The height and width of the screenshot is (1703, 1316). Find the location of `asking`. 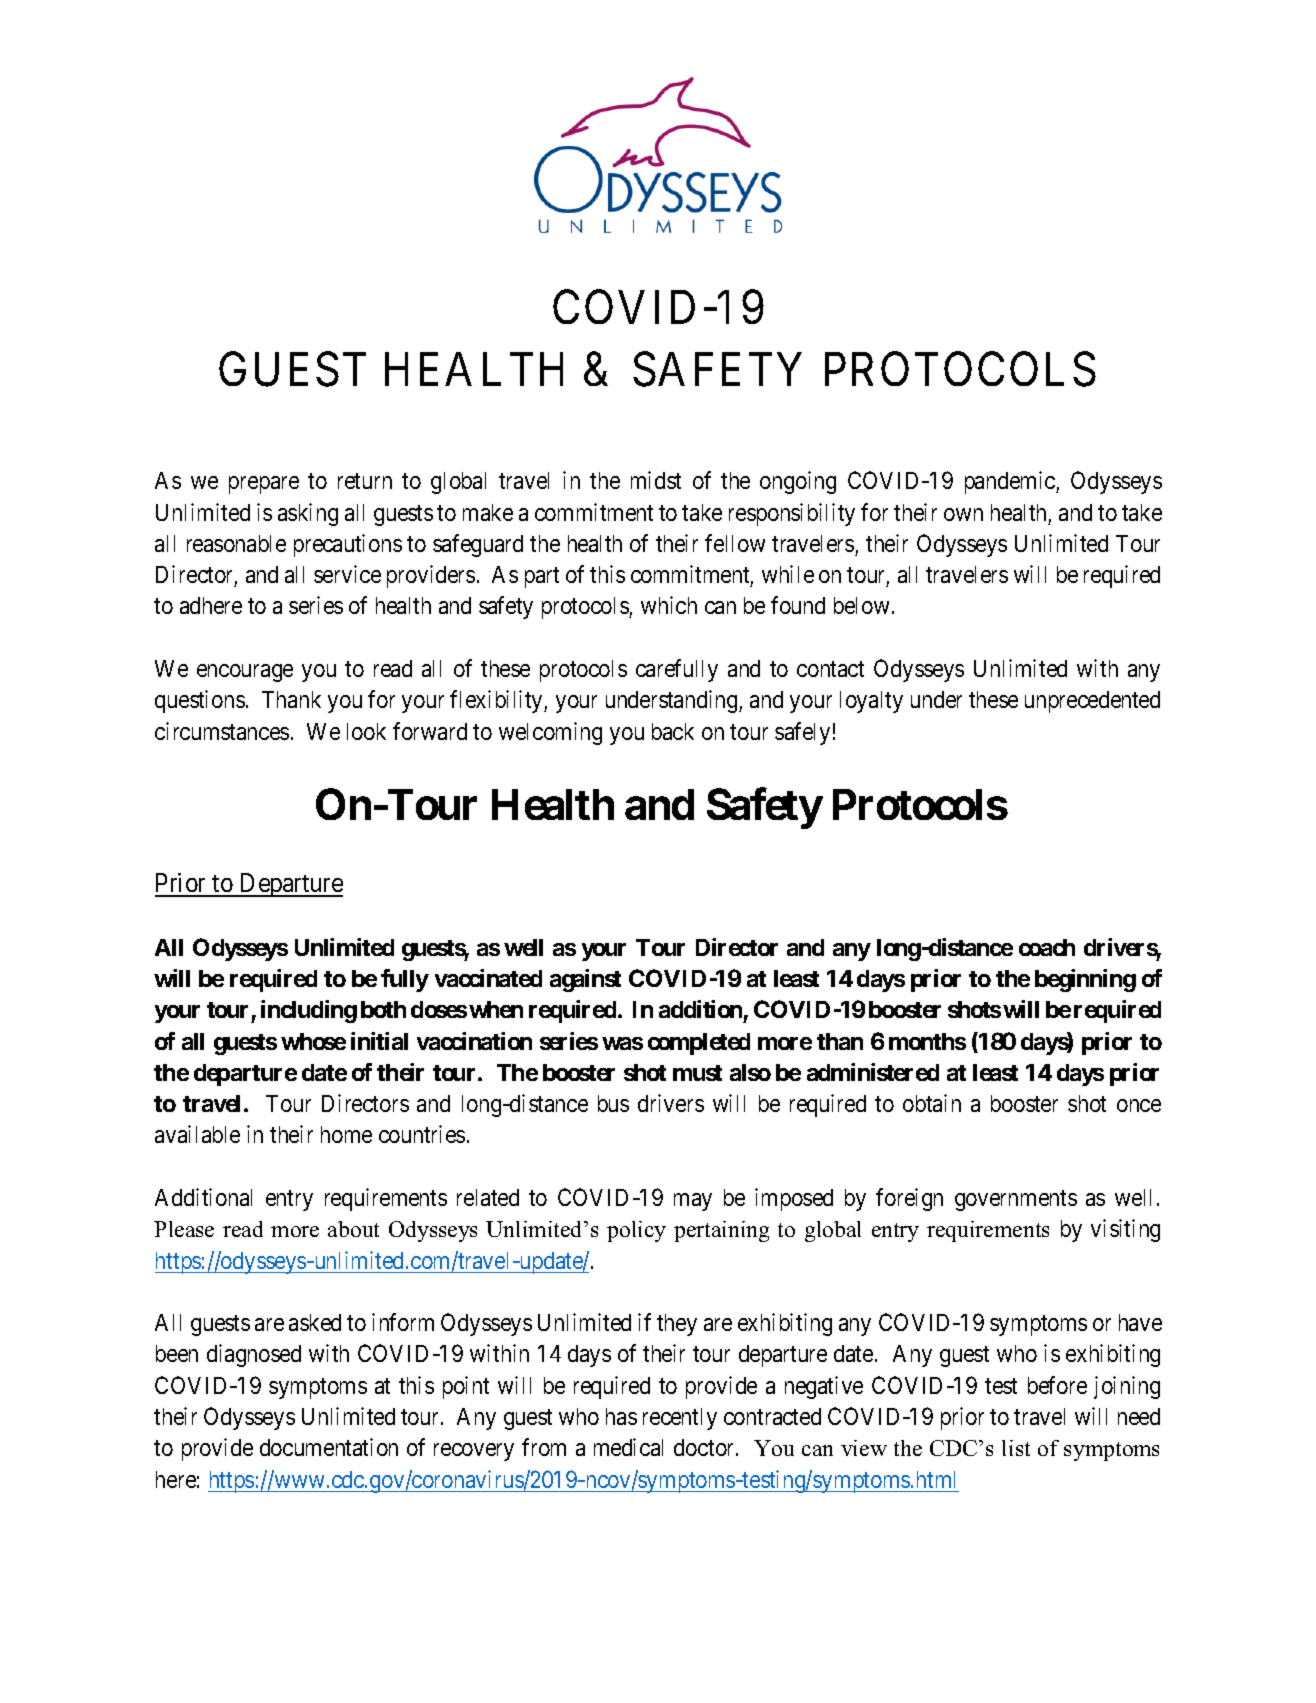

asking is located at coordinates (308, 514).
